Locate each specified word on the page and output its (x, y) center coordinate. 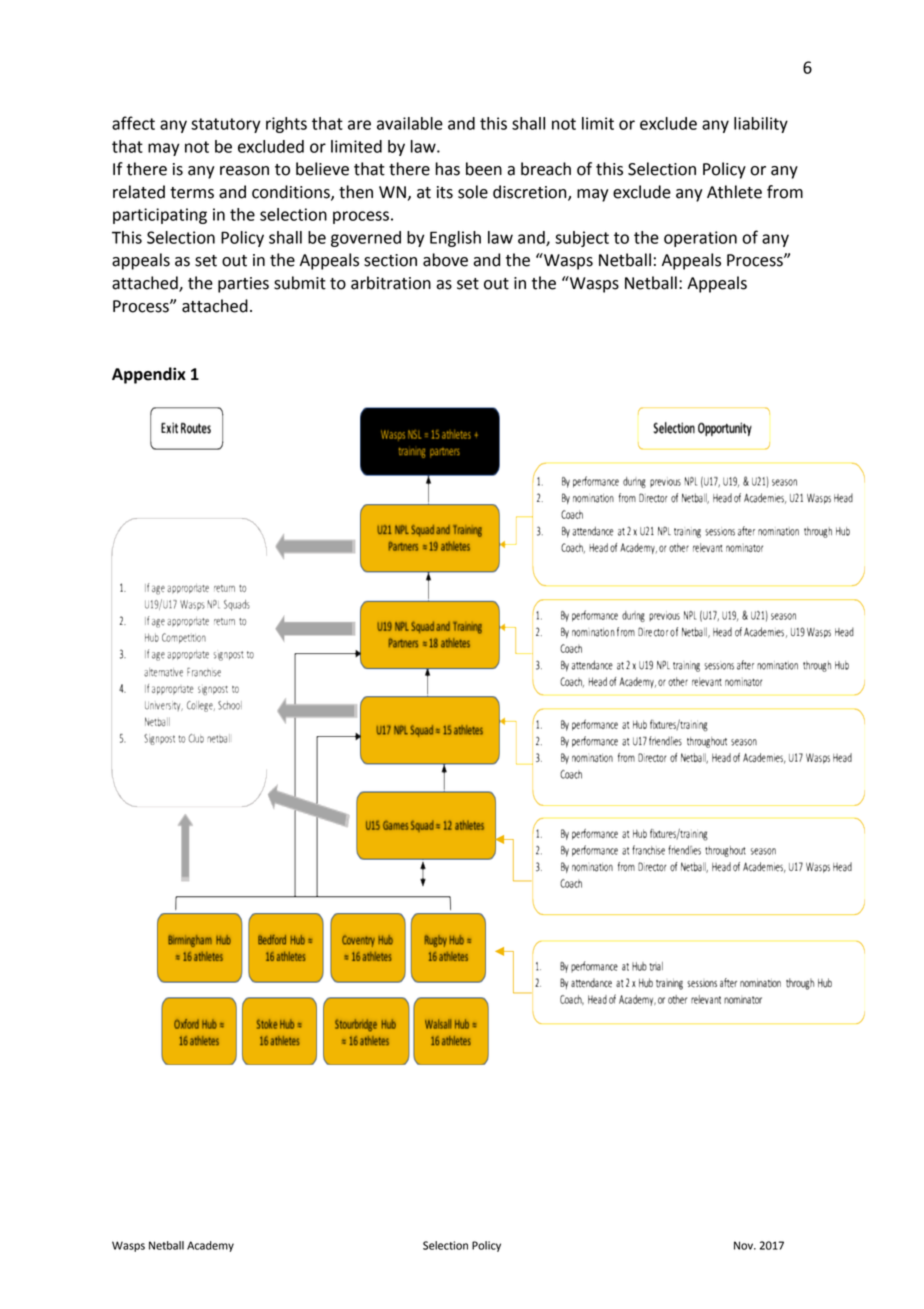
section (390, 260)
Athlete (734, 192)
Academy (210, 1246)
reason (244, 171)
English (455, 239)
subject (582, 239)
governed (366, 239)
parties (243, 285)
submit (300, 283)
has (448, 169)
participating (160, 216)
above (445, 260)
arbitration (391, 283)
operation (700, 239)
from (785, 192)
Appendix (149, 375)
